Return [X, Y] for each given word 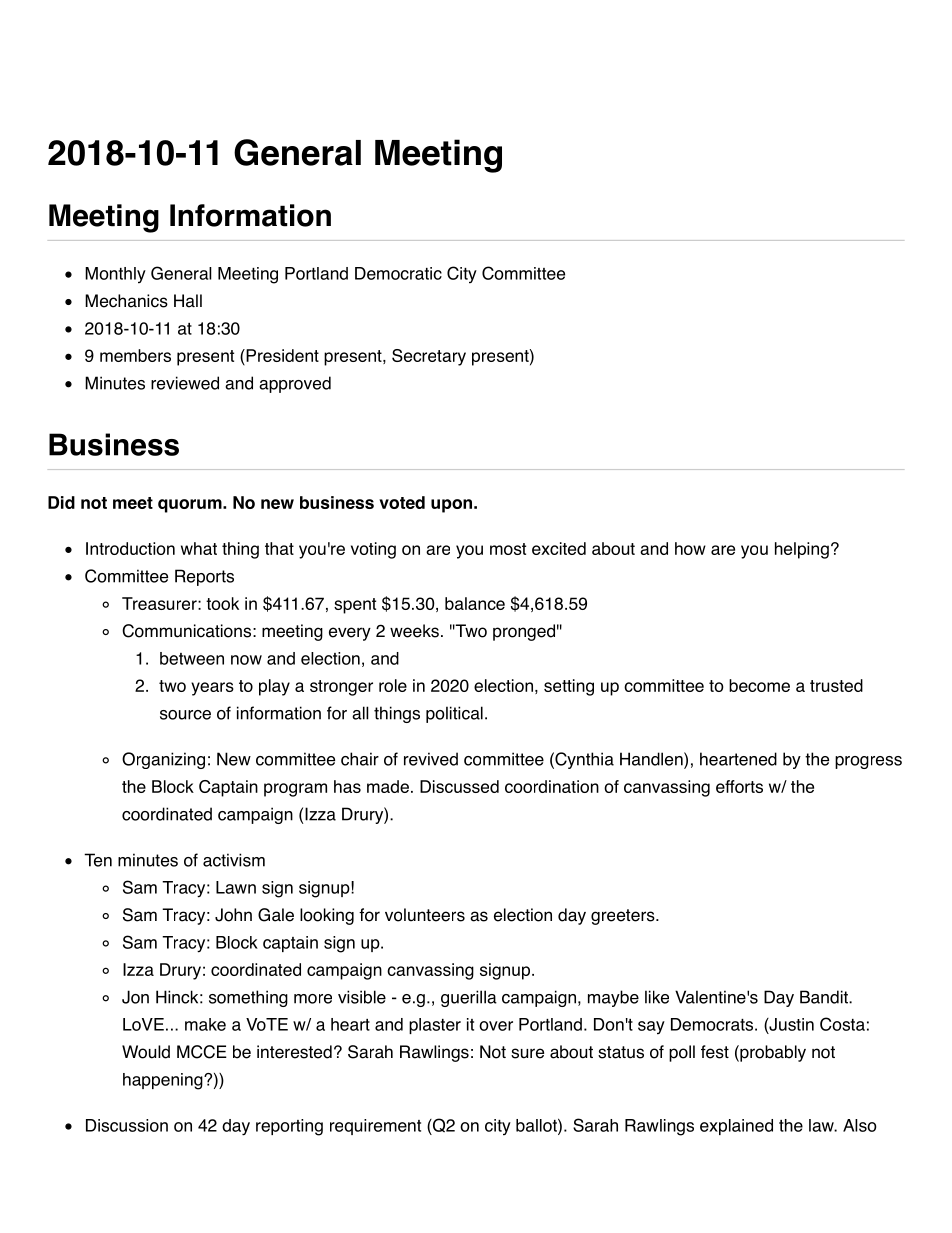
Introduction [130, 548]
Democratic [398, 273]
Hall [188, 301]
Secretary [429, 357]
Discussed [459, 786]
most [508, 549]
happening [164, 1081]
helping [802, 550]
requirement [375, 1127]
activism [234, 860]
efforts [739, 786]
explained [736, 1127]
